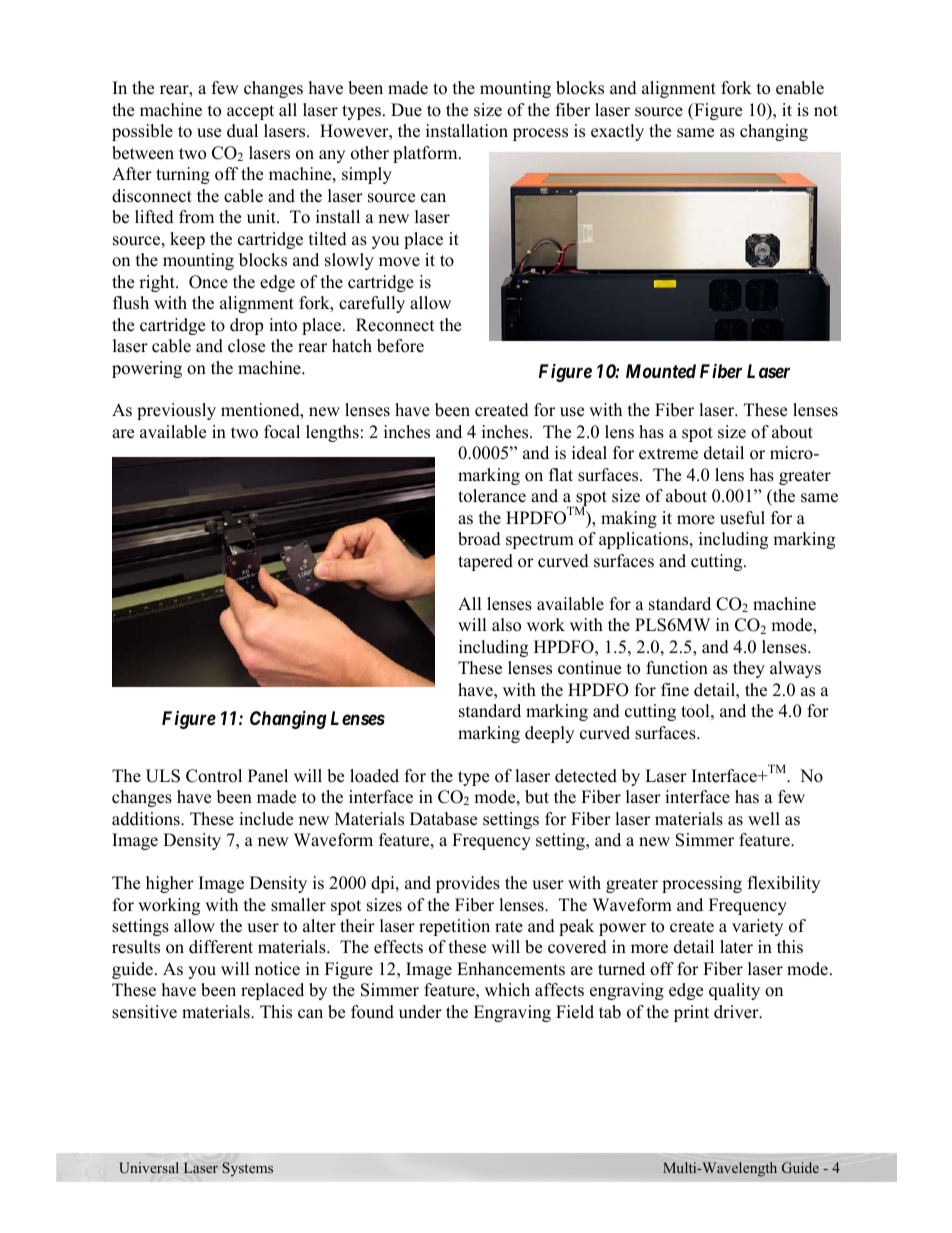 The width and height of the image is (952, 1233). Describe the element at coordinates (214, 776) in the image. I see `Control` at that location.
